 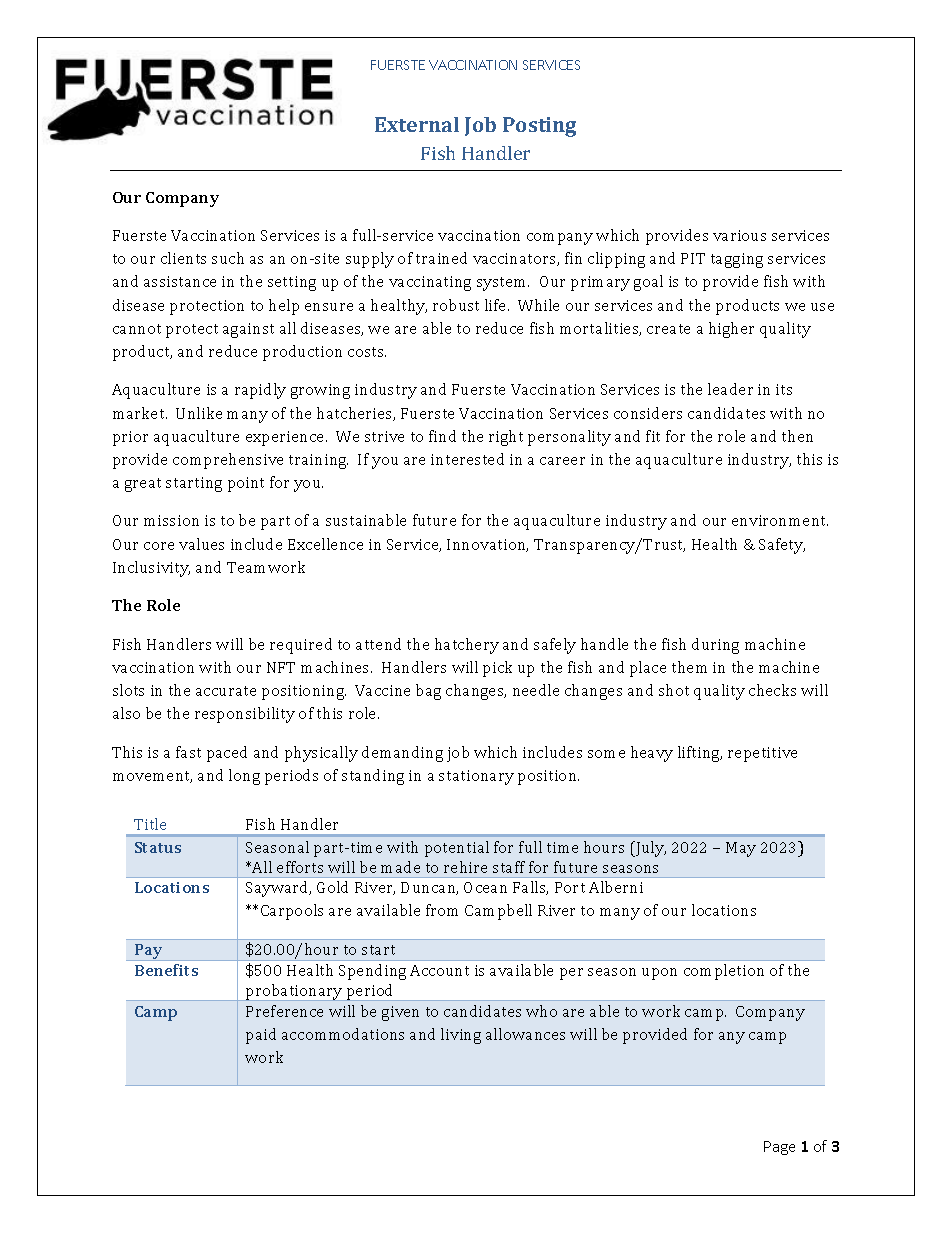 What do you see at coordinates (261, 1036) in the screenshot?
I see `paid` at bounding box center [261, 1036].
